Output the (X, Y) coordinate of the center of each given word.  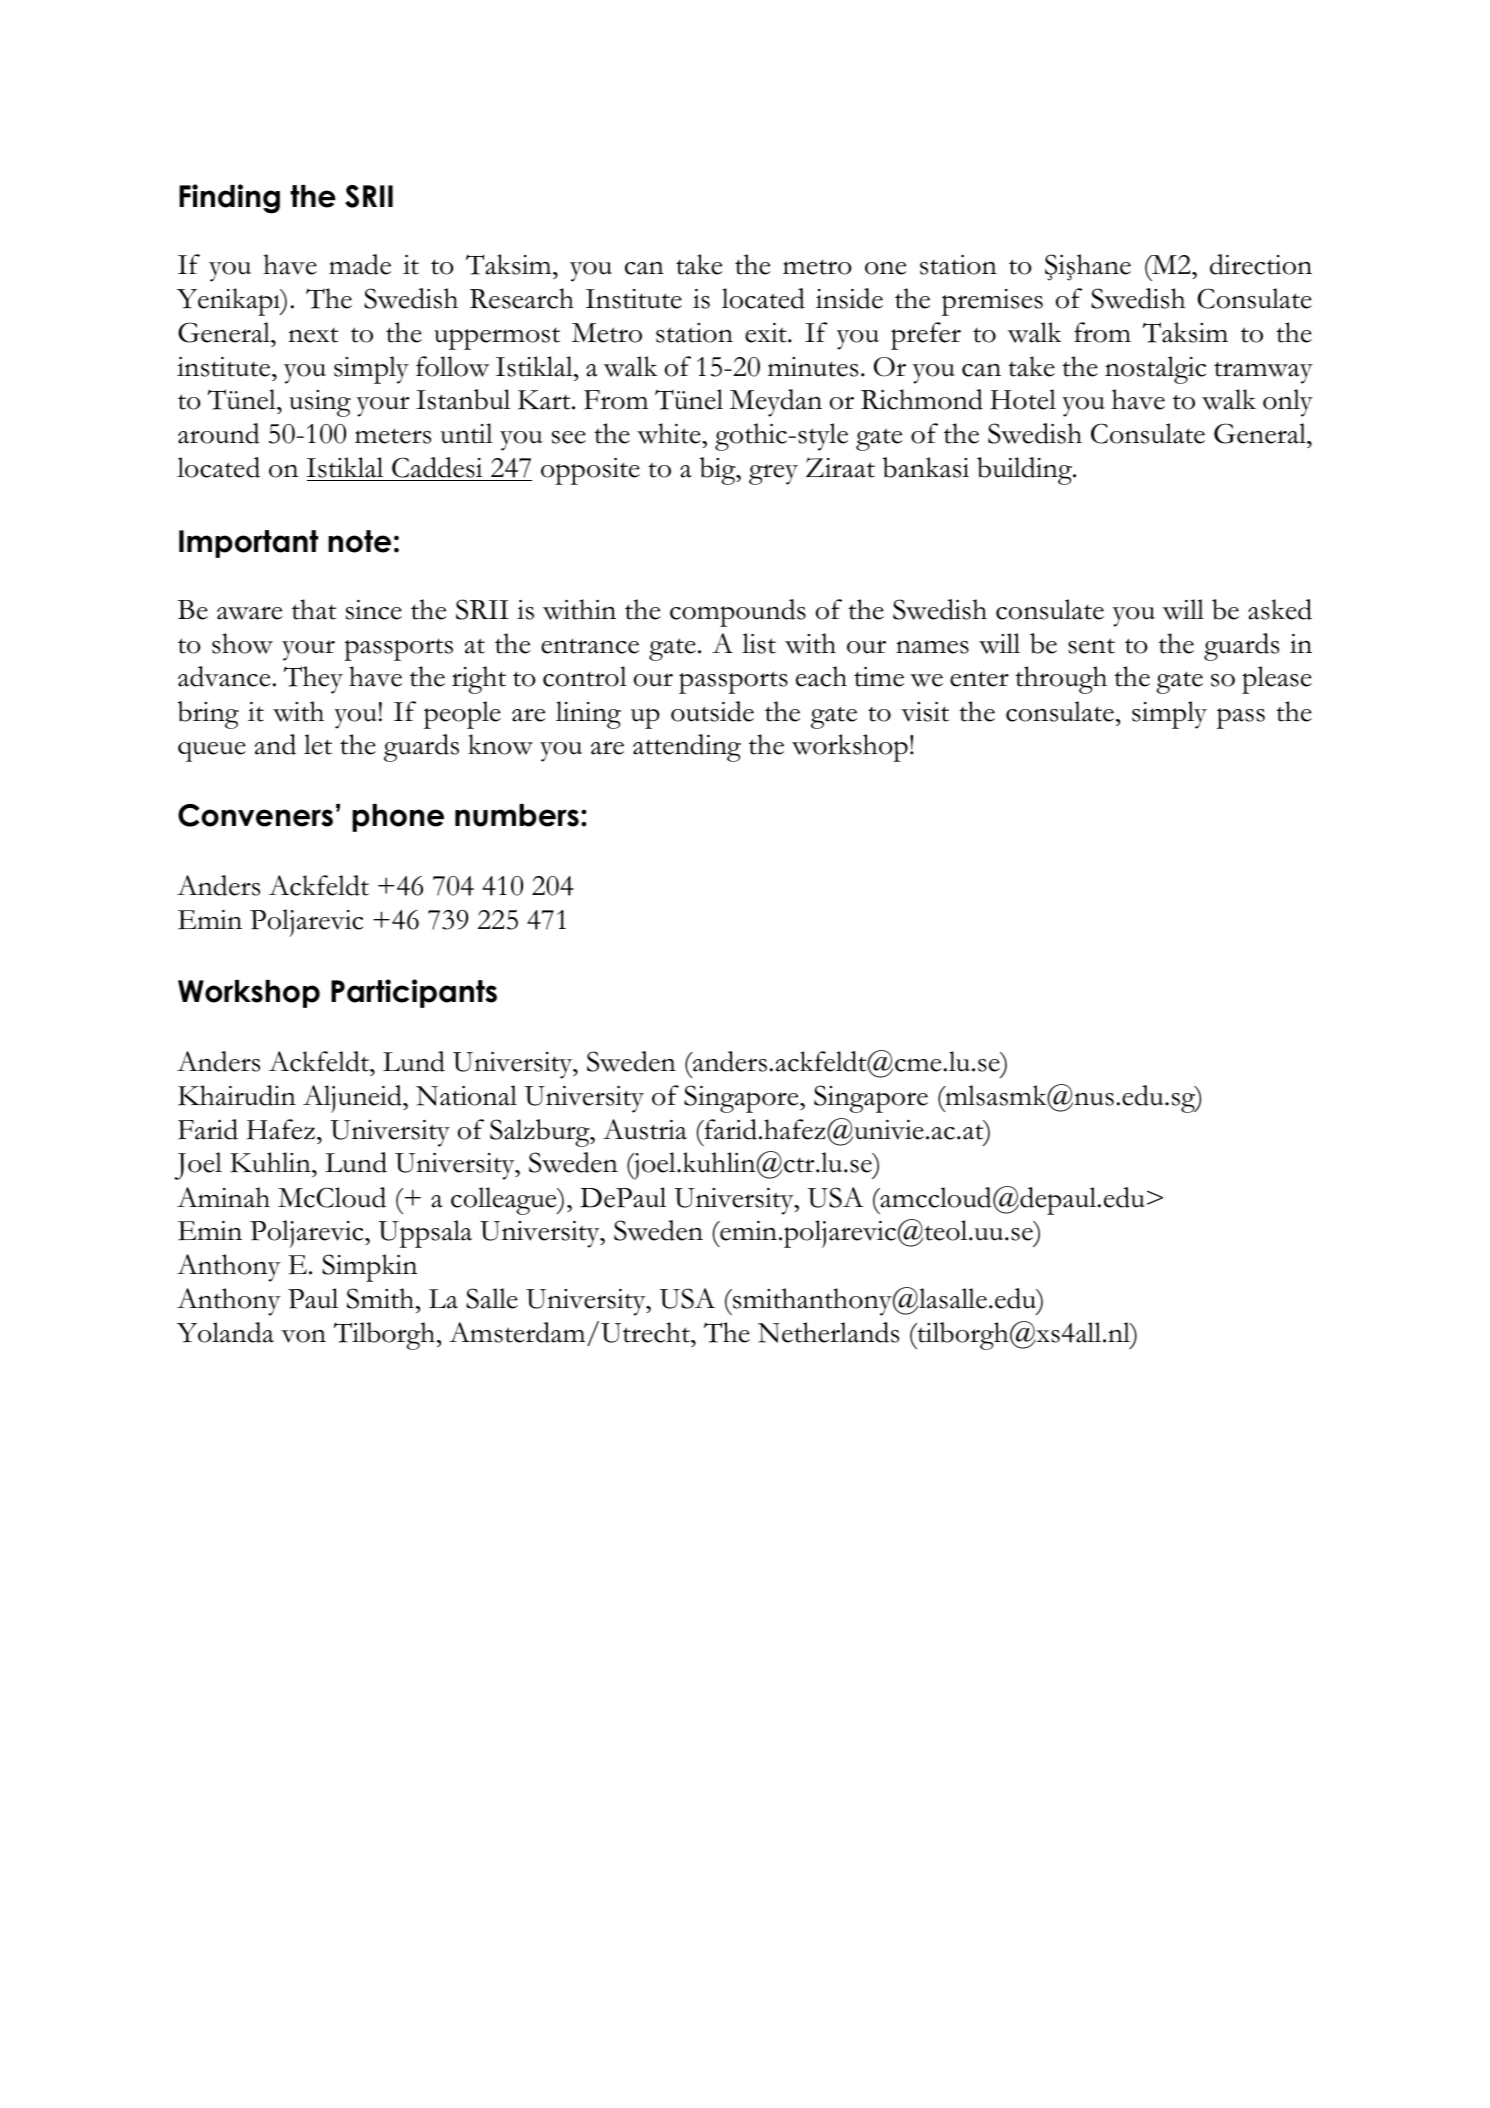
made (360, 264)
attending (687, 748)
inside (849, 298)
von (303, 1336)
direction (1261, 264)
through (1061, 680)
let (318, 744)
